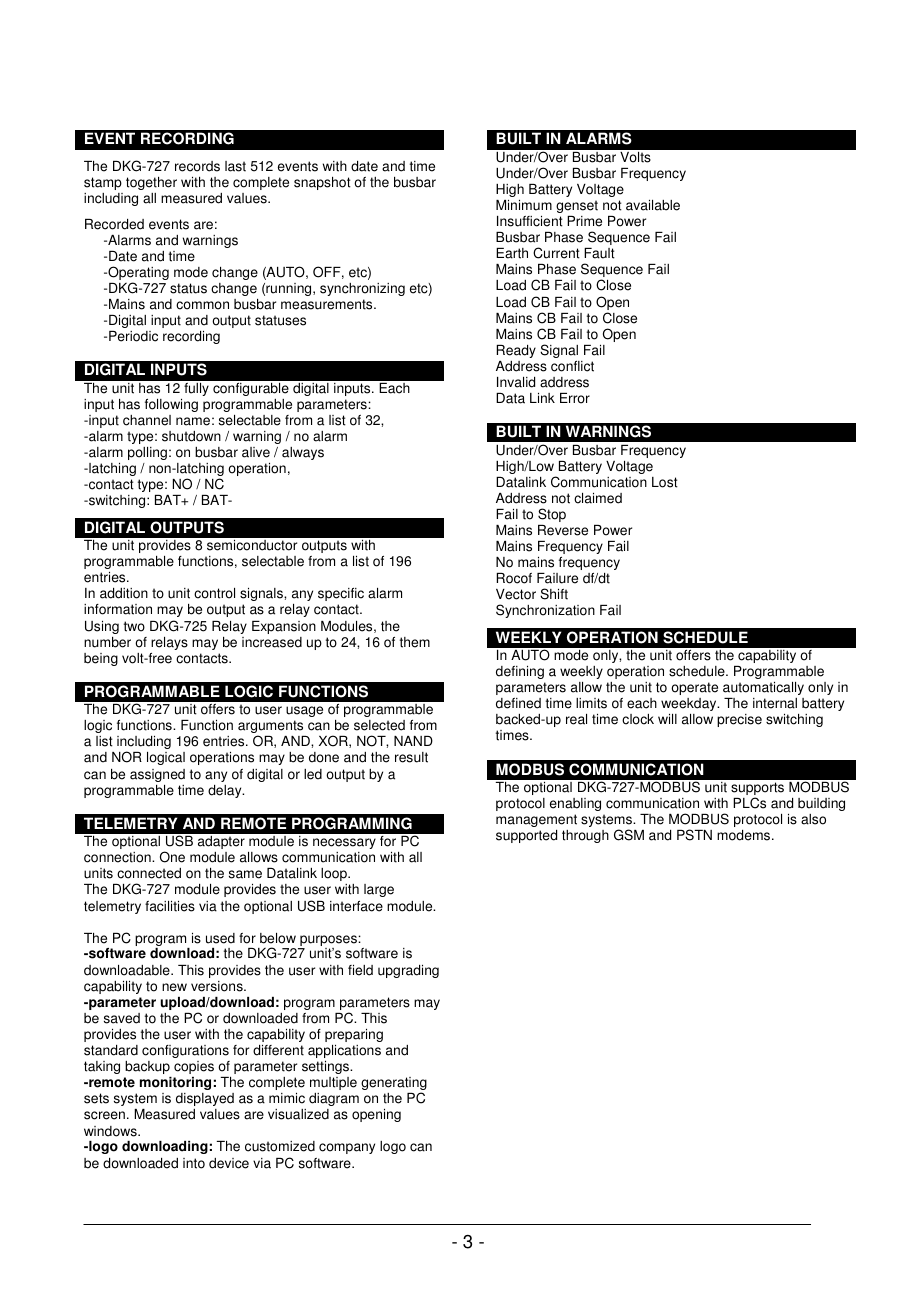 This image has height=1308, width=924. What do you see at coordinates (151, 183) in the image?
I see `together` at bounding box center [151, 183].
